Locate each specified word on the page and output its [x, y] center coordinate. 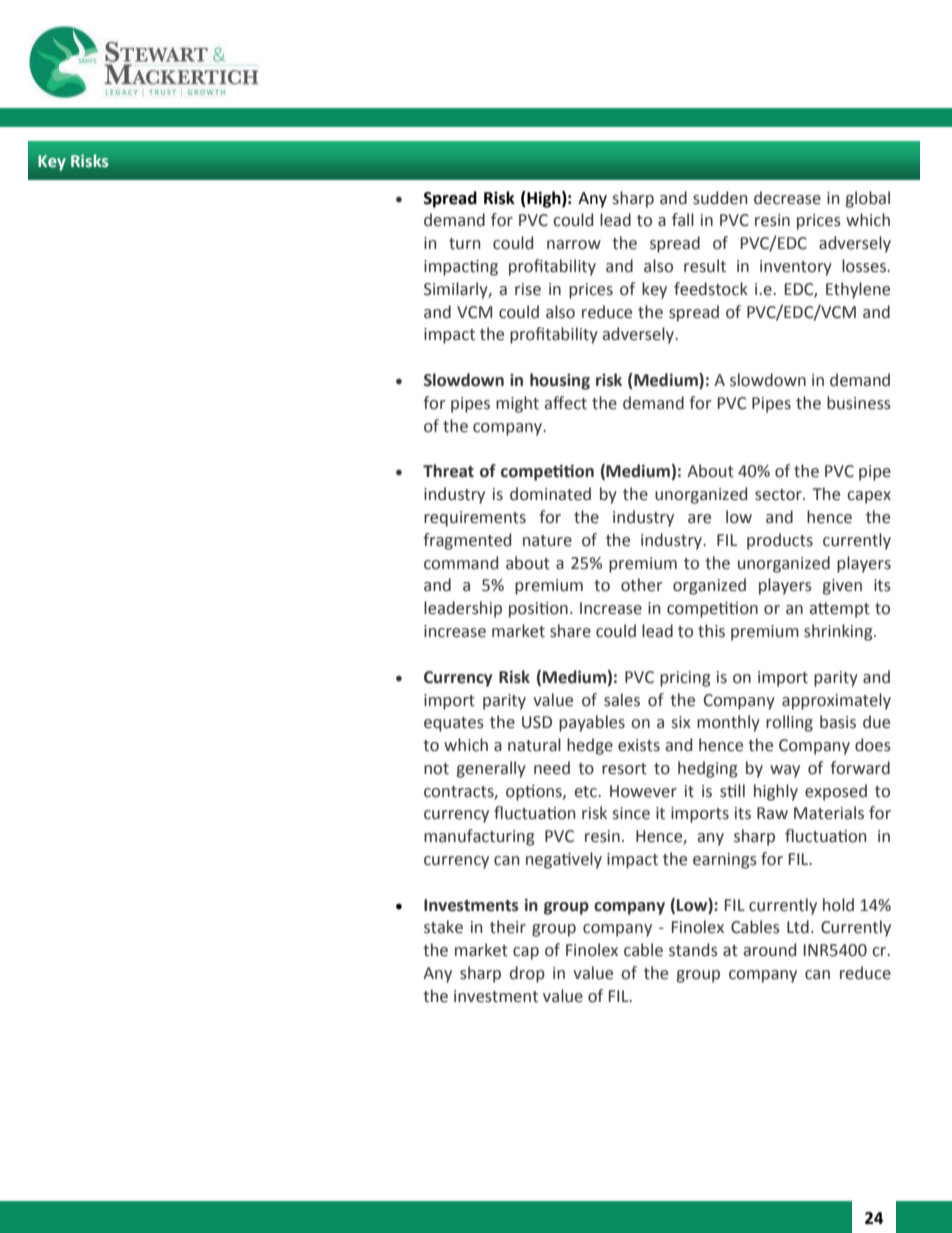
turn [464, 244]
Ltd [798, 927]
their [508, 927]
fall [683, 220]
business [859, 403]
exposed [836, 792]
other [641, 585]
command [461, 563]
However [643, 791]
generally [491, 769]
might [517, 404]
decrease [787, 198]
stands [693, 950]
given [842, 587]
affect [566, 403]
